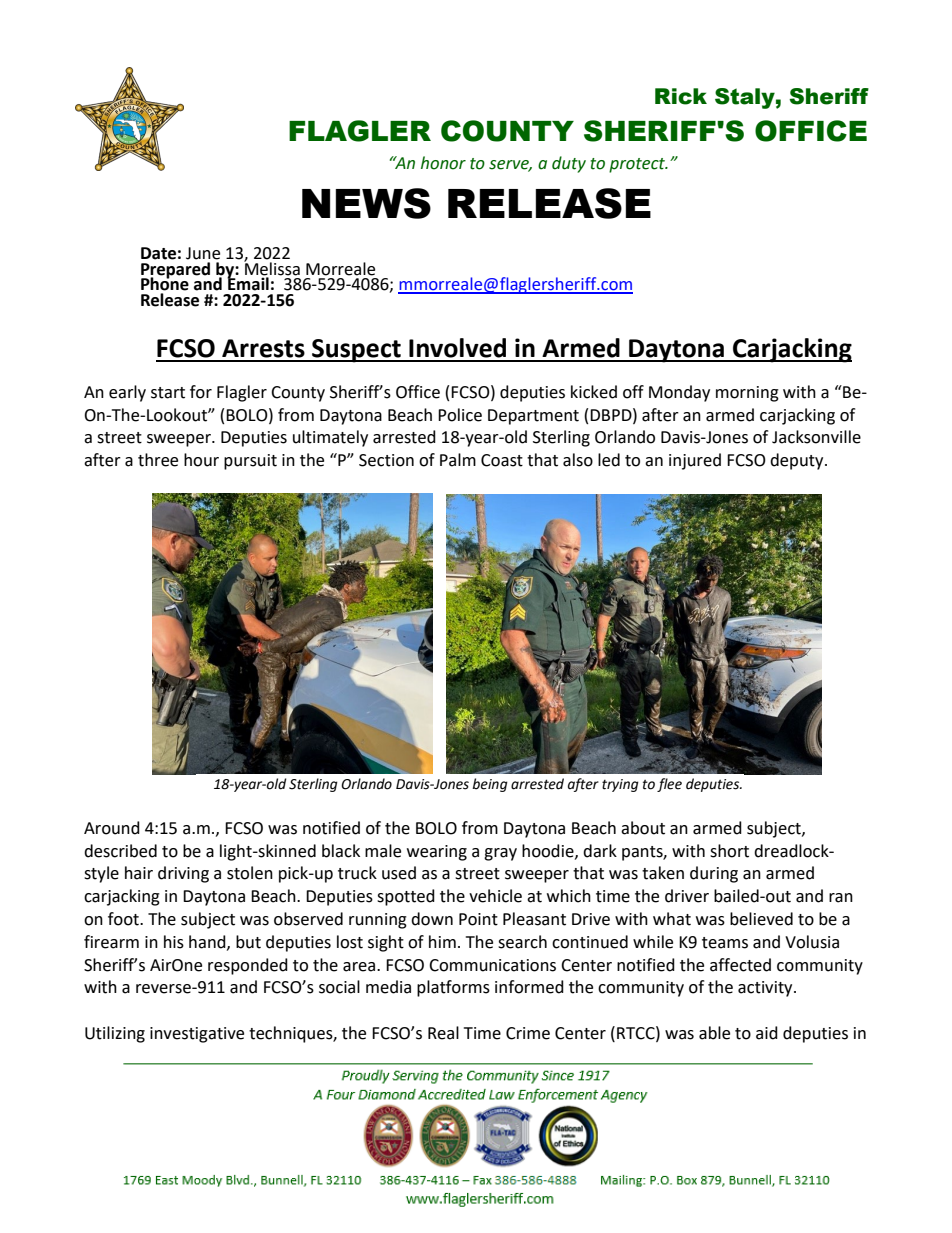  Describe the element at coordinates (203, 253) in the document. I see `June` at that location.
